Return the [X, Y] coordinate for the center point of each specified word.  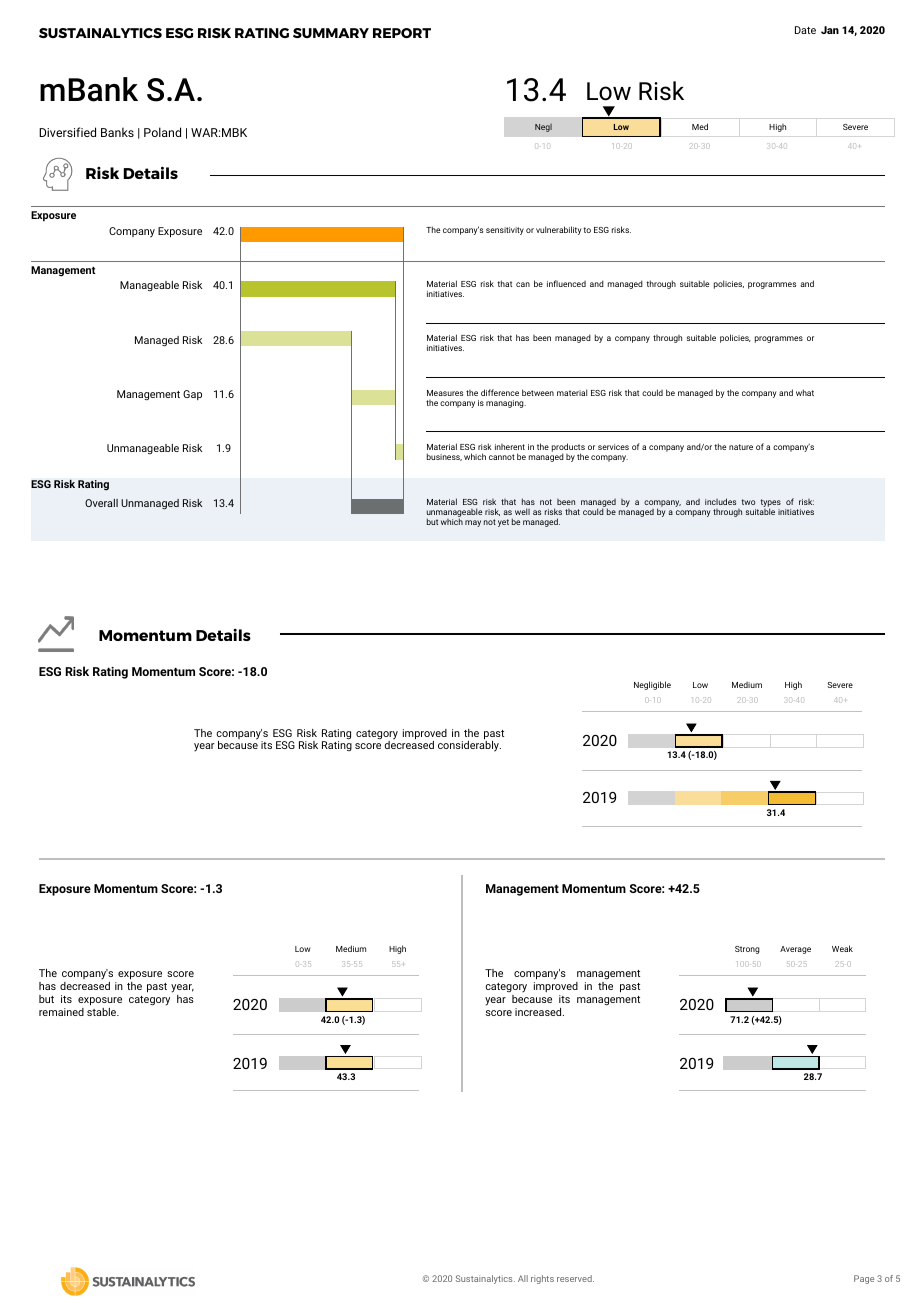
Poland [162, 132]
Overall [101, 503]
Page [864, 1279]
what [805, 392]
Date [805, 30]
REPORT [402, 33]
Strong [747, 950]
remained [61, 1012]
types [770, 504]
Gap [192, 395]
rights [542, 1279]
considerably [469, 745]
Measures [445, 393]
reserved [575, 1278]
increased [539, 1012]
